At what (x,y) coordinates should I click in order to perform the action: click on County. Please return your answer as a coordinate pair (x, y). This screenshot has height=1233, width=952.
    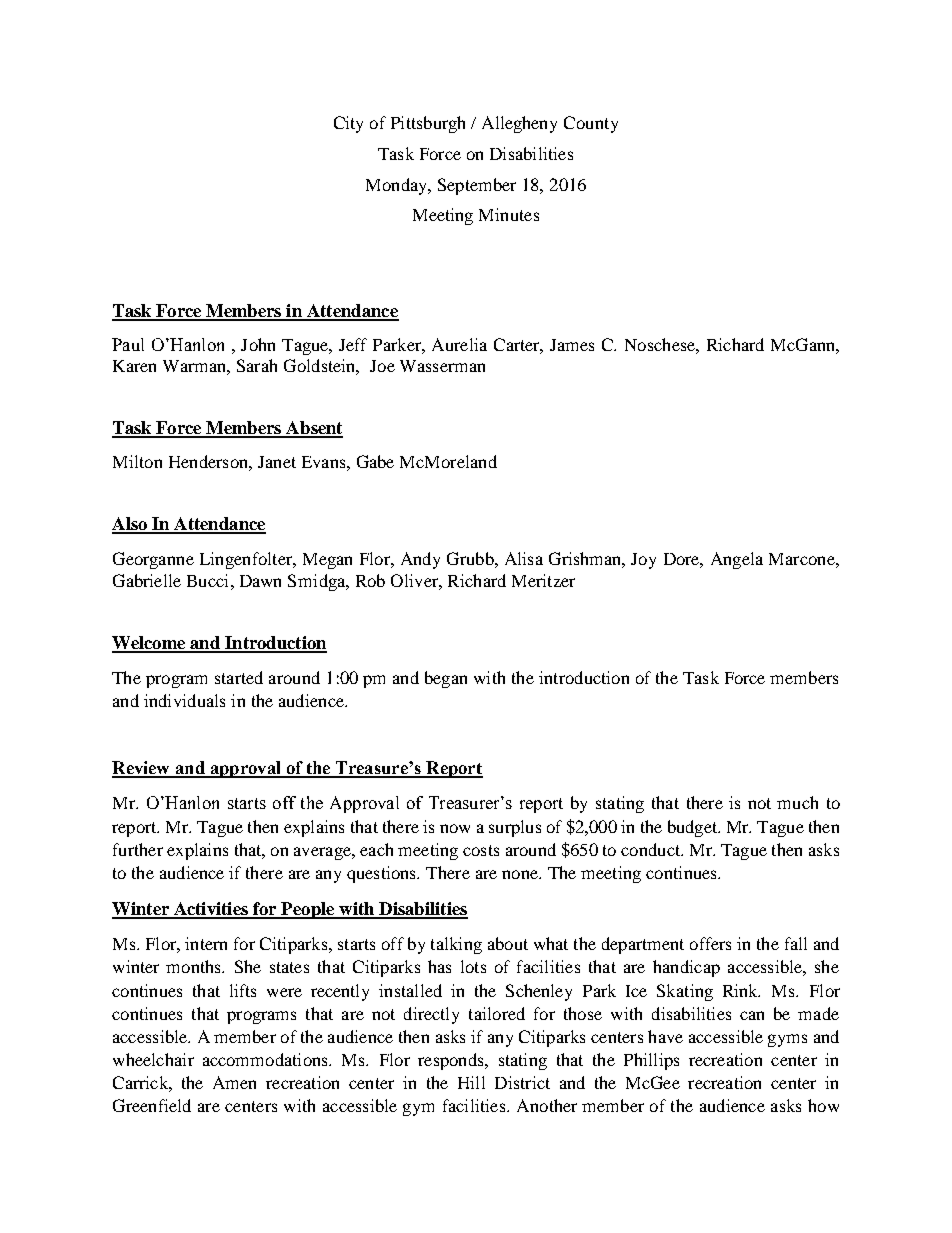
    Looking at the image, I should click on (591, 124).
